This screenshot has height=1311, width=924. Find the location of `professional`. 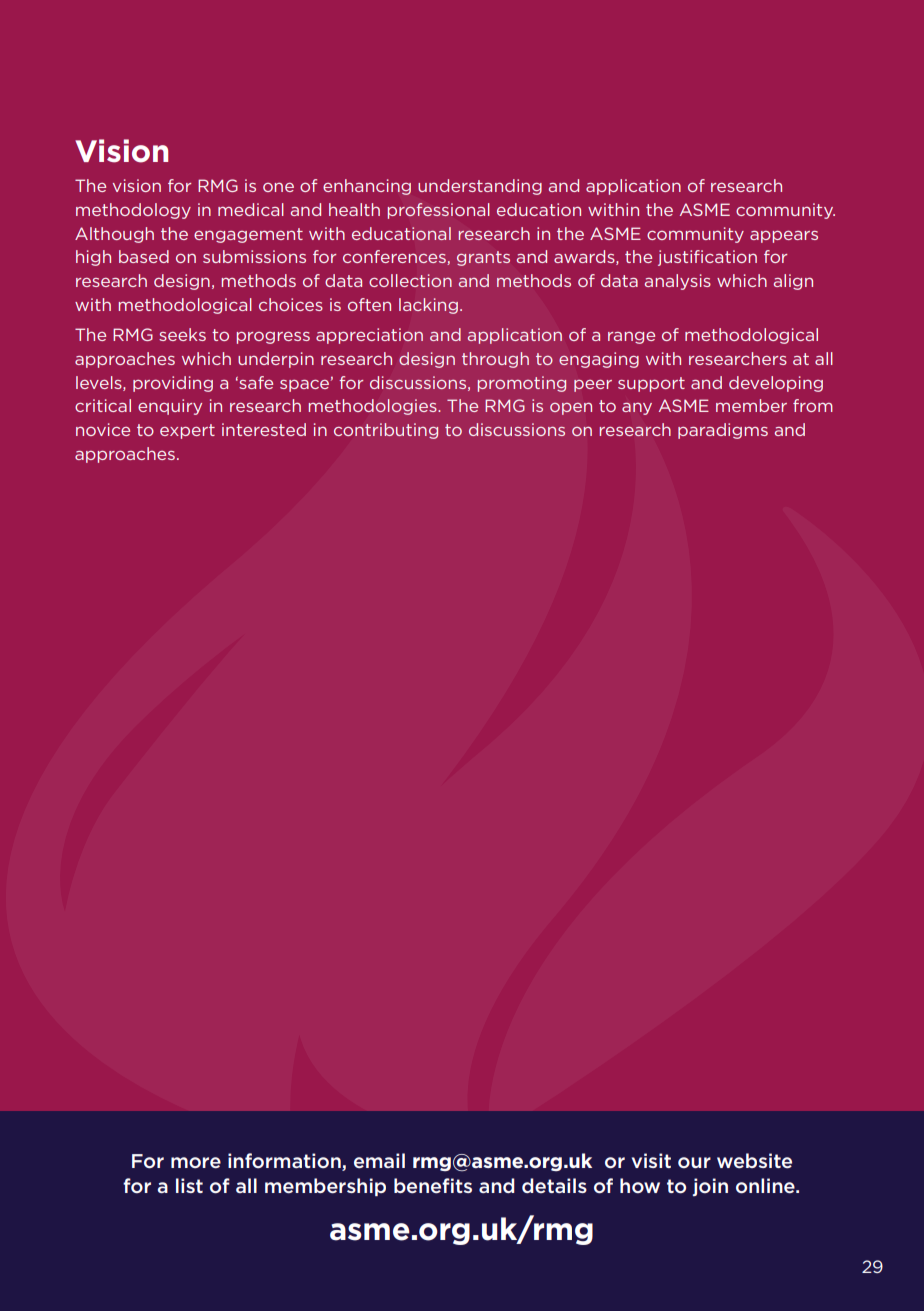

professional is located at coordinates (439, 211).
